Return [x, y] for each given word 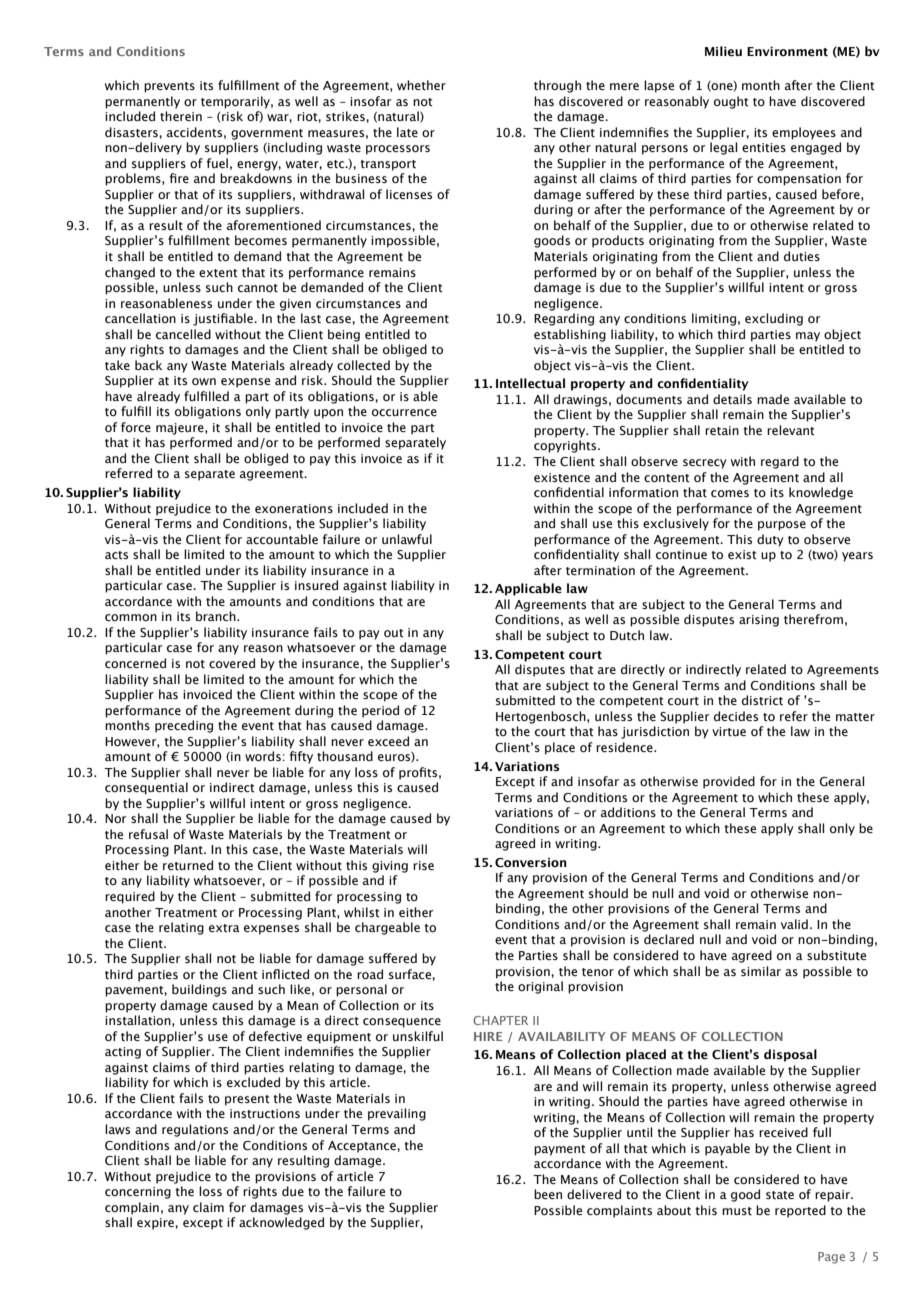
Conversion [531, 863]
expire [156, 1224]
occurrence [404, 412]
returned [188, 865]
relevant [790, 430]
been [548, 1194]
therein [181, 116]
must [737, 1211]
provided [729, 782]
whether [421, 85]
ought [731, 102]
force [136, 427]
